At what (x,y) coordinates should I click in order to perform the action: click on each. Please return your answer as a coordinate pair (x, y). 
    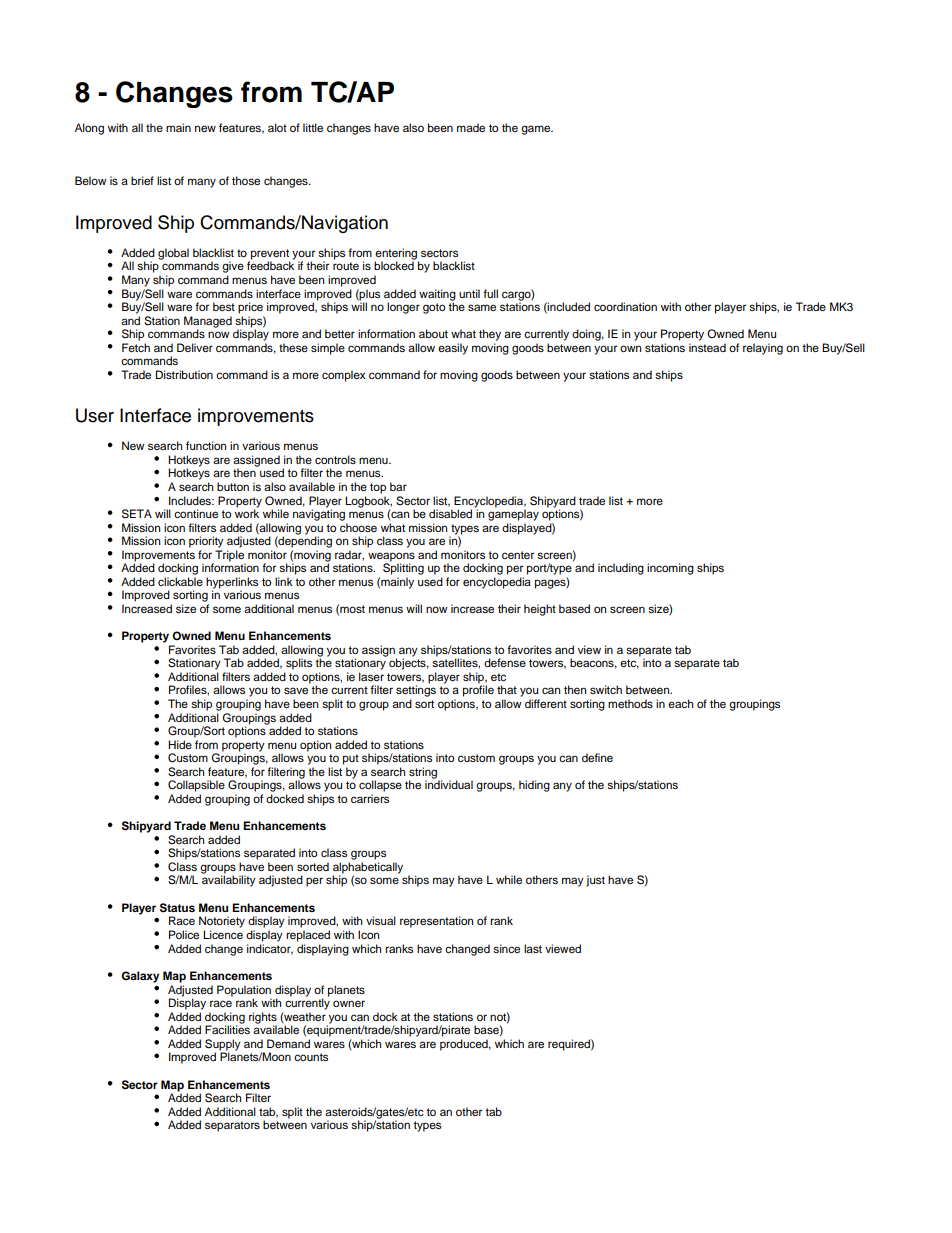
    Looking at the image, I should click on (680, 703).
